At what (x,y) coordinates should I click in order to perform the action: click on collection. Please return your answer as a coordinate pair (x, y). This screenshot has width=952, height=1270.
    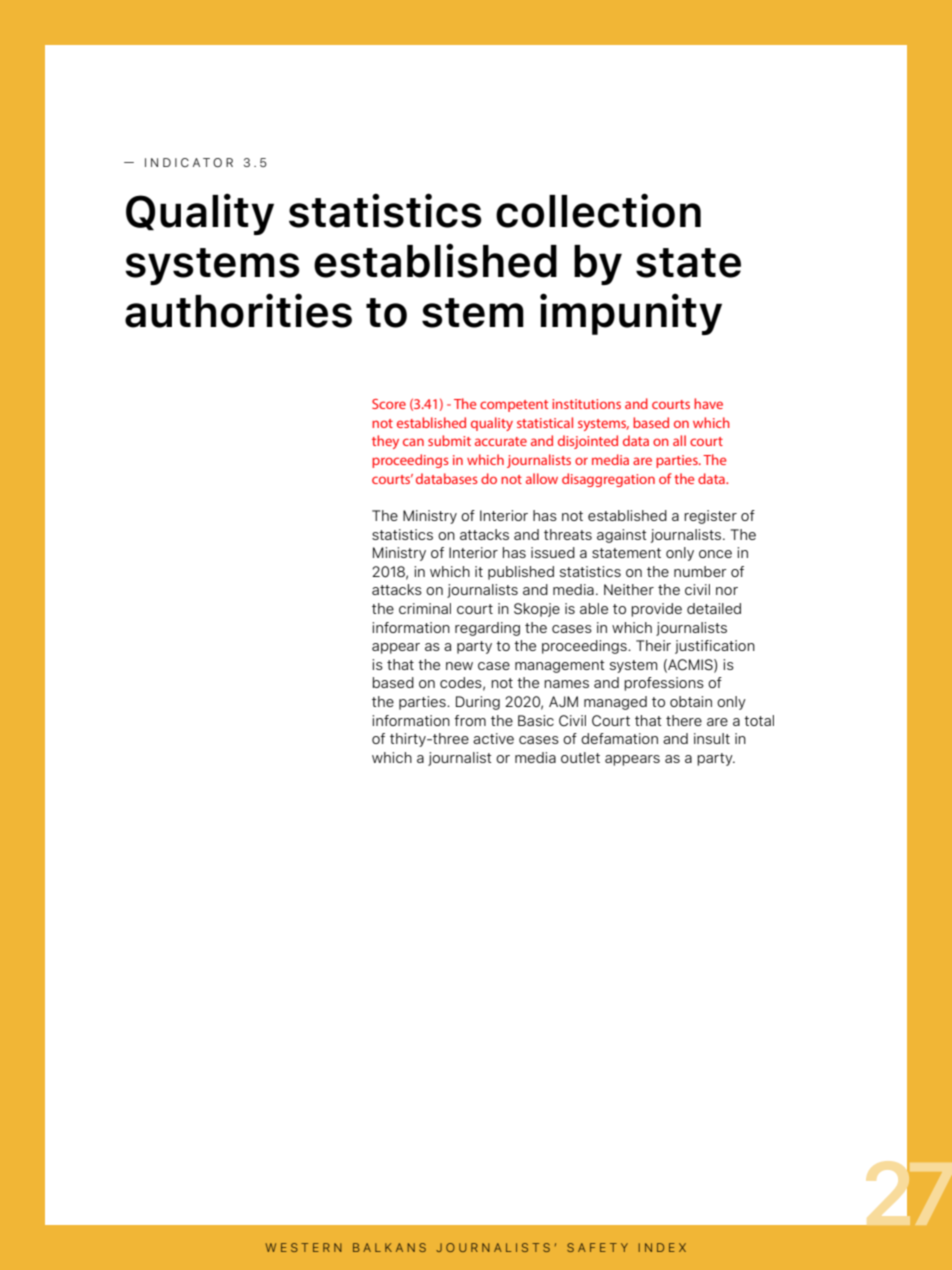
    Looking at the image, I should click on (598, 210).
